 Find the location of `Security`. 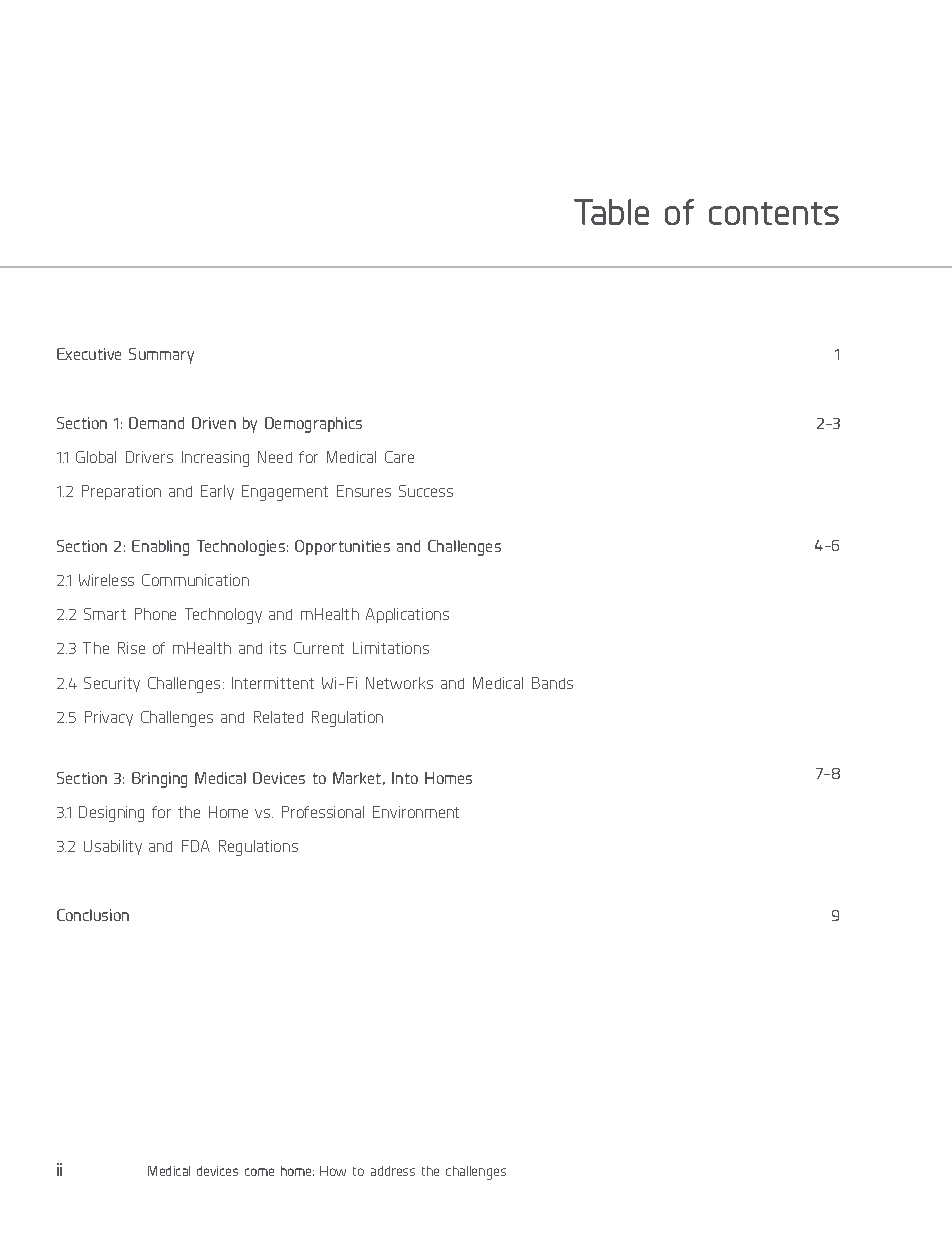

Security is located at coordinates (112, 684).
